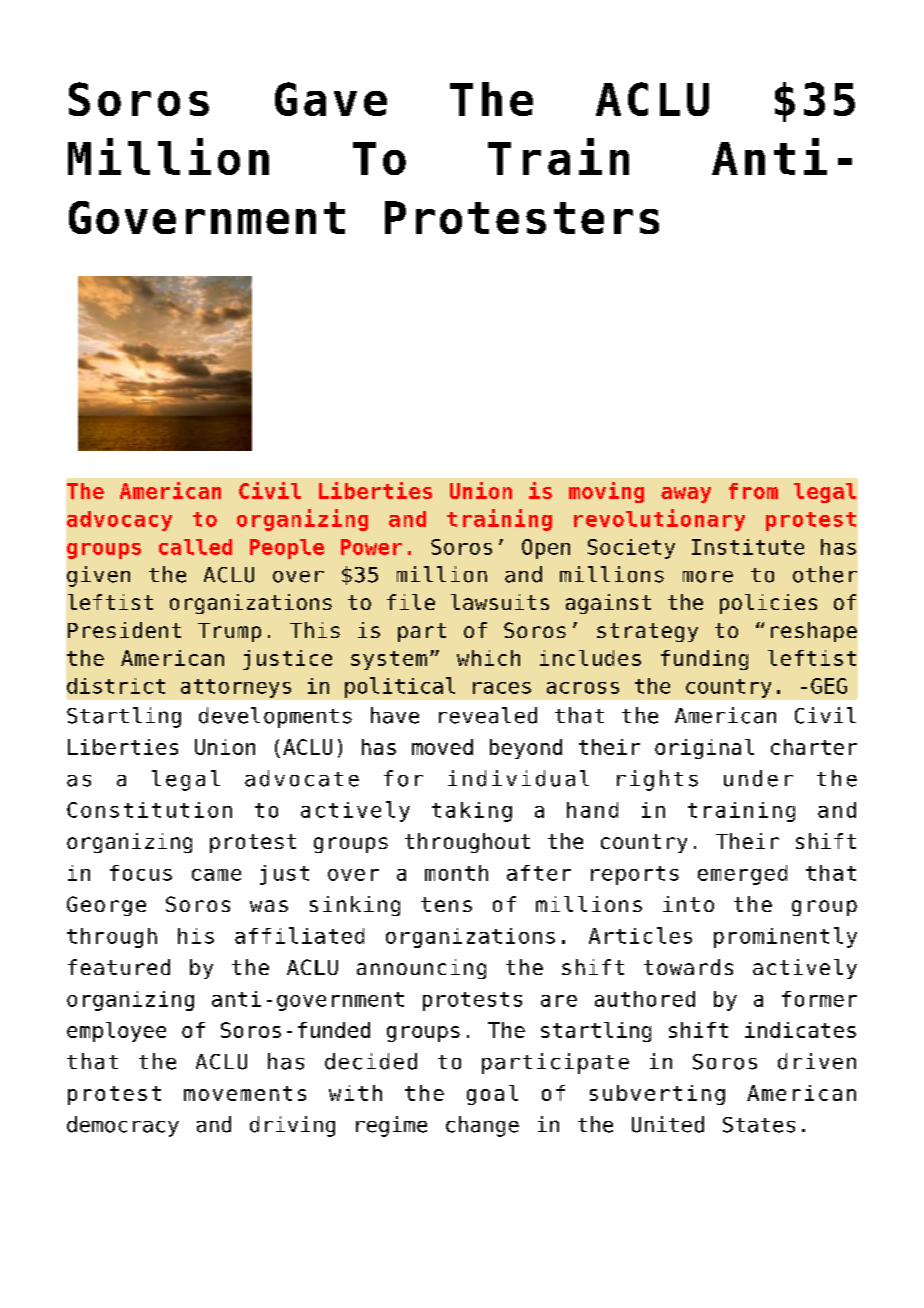  I want to click on moved, so click(442, 747).
